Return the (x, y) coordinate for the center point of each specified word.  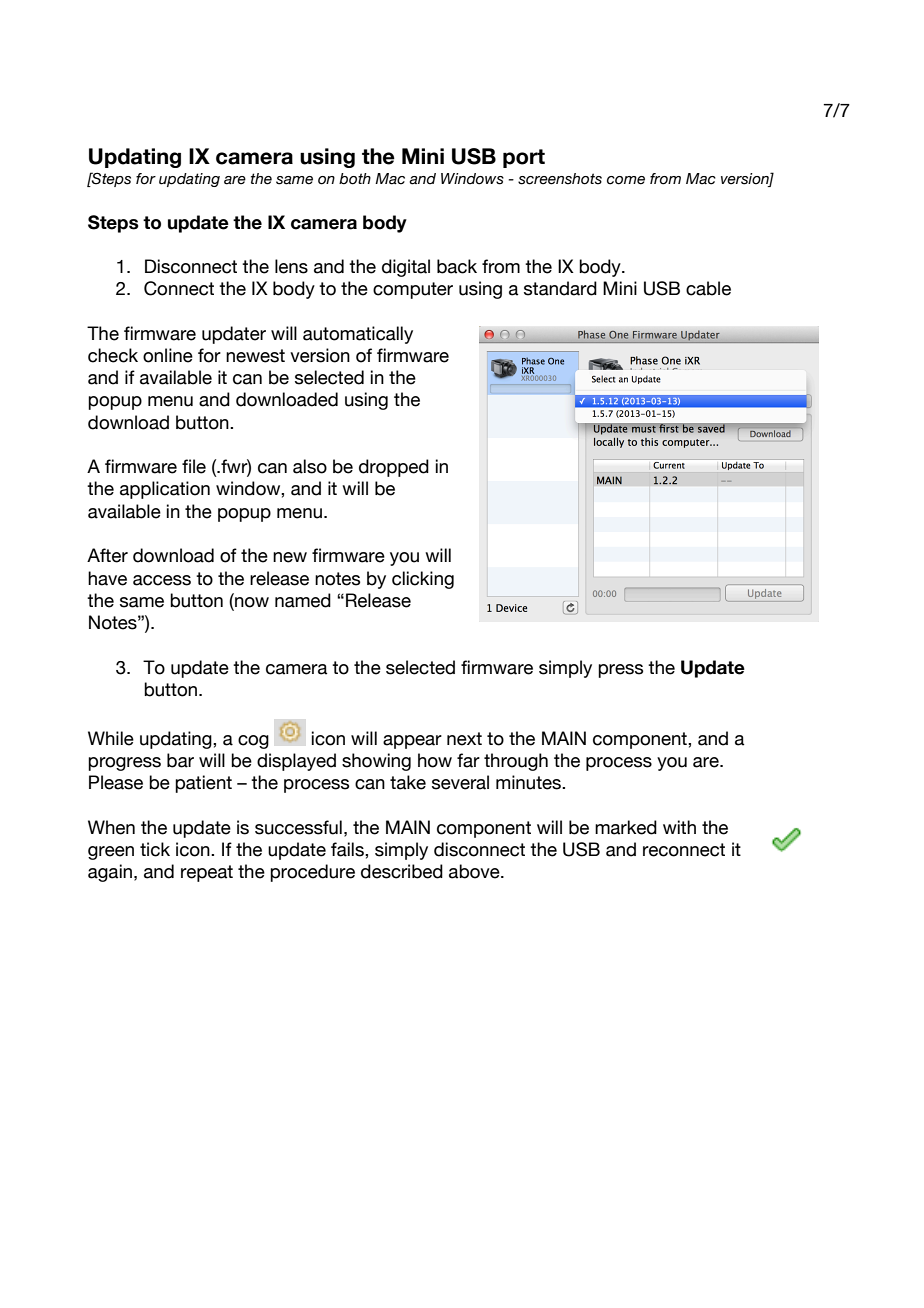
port (524, 158)
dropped (394, 468)
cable (708, 288)
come (626, 180)
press (620, 671)
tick (155, 849)
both (355, 179)
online (168, 355)
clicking (423, 580)
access (162, 580)
